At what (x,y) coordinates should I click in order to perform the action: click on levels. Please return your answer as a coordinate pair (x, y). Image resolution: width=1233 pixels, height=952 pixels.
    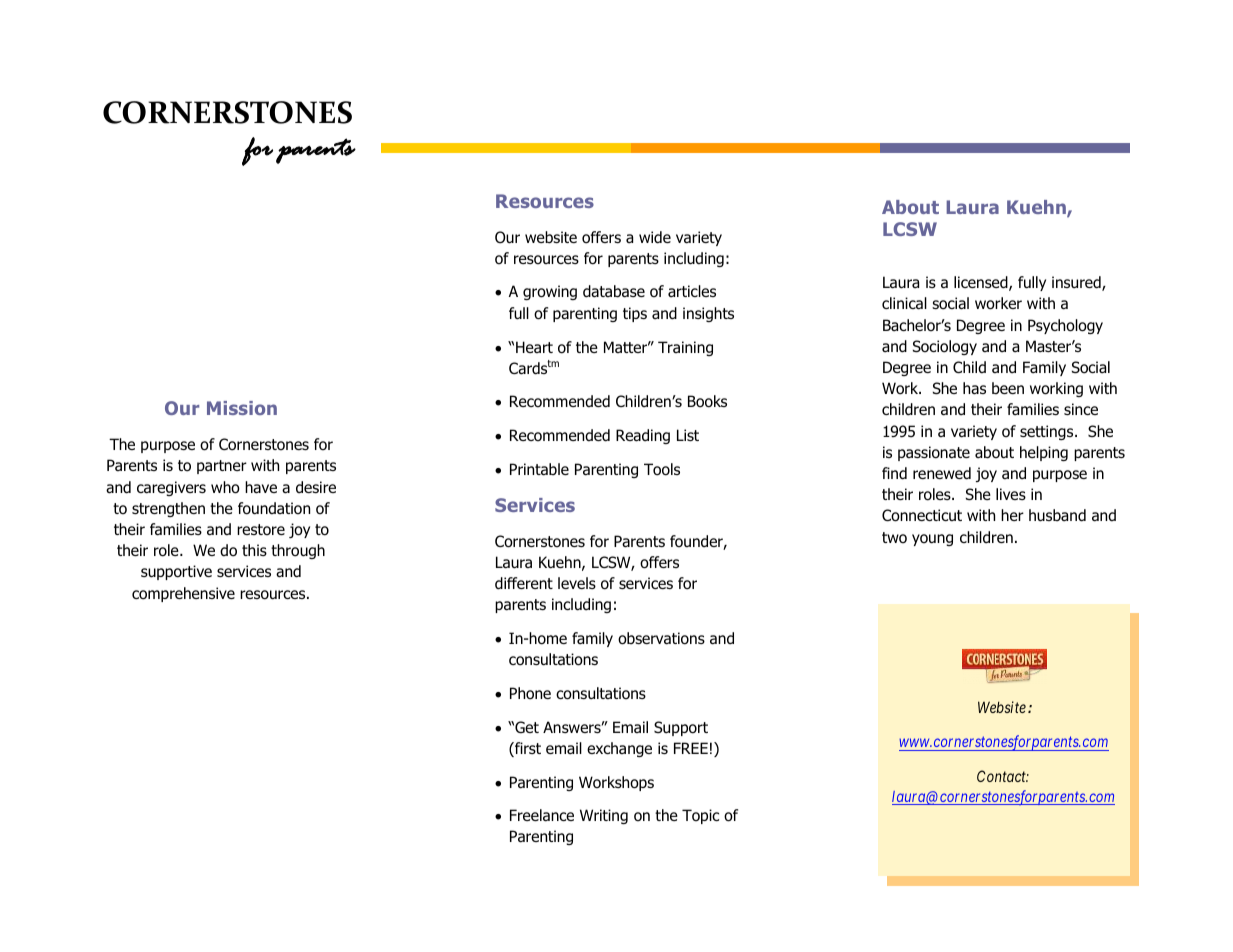
    Looking at the image, I should click on (577, 583).
